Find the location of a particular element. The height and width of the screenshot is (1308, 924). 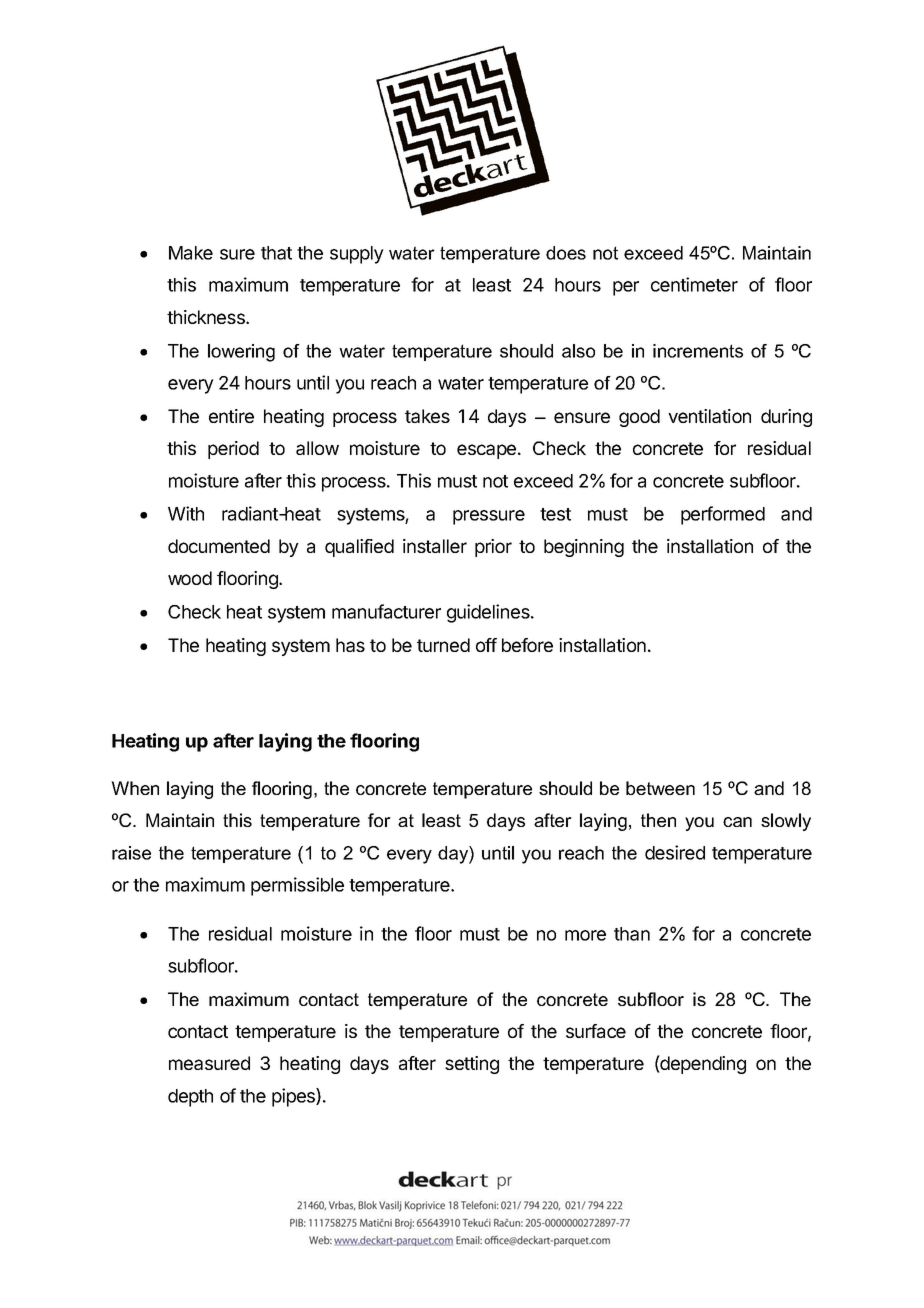

depth is located at coordinates (190, 1098).
